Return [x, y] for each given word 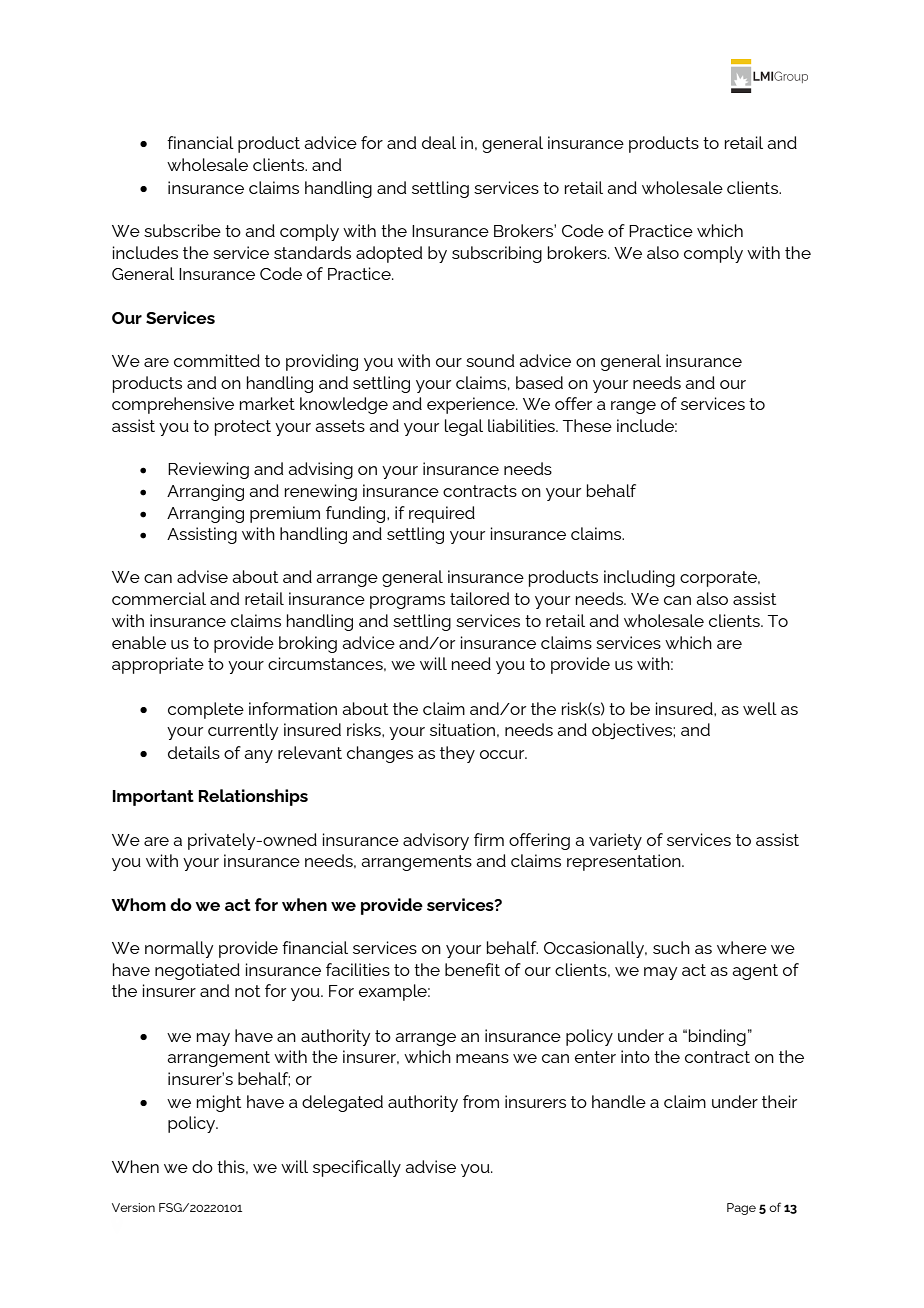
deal [439, 142]
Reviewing [208, 470]
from [481, 1101]
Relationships [253, 797]
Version [133, 1207]
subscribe [182, 230]
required [442, 514]
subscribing [497, 254]
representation [625, 862]
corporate [719, 579]
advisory [436, 841]
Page [741, 1209]
